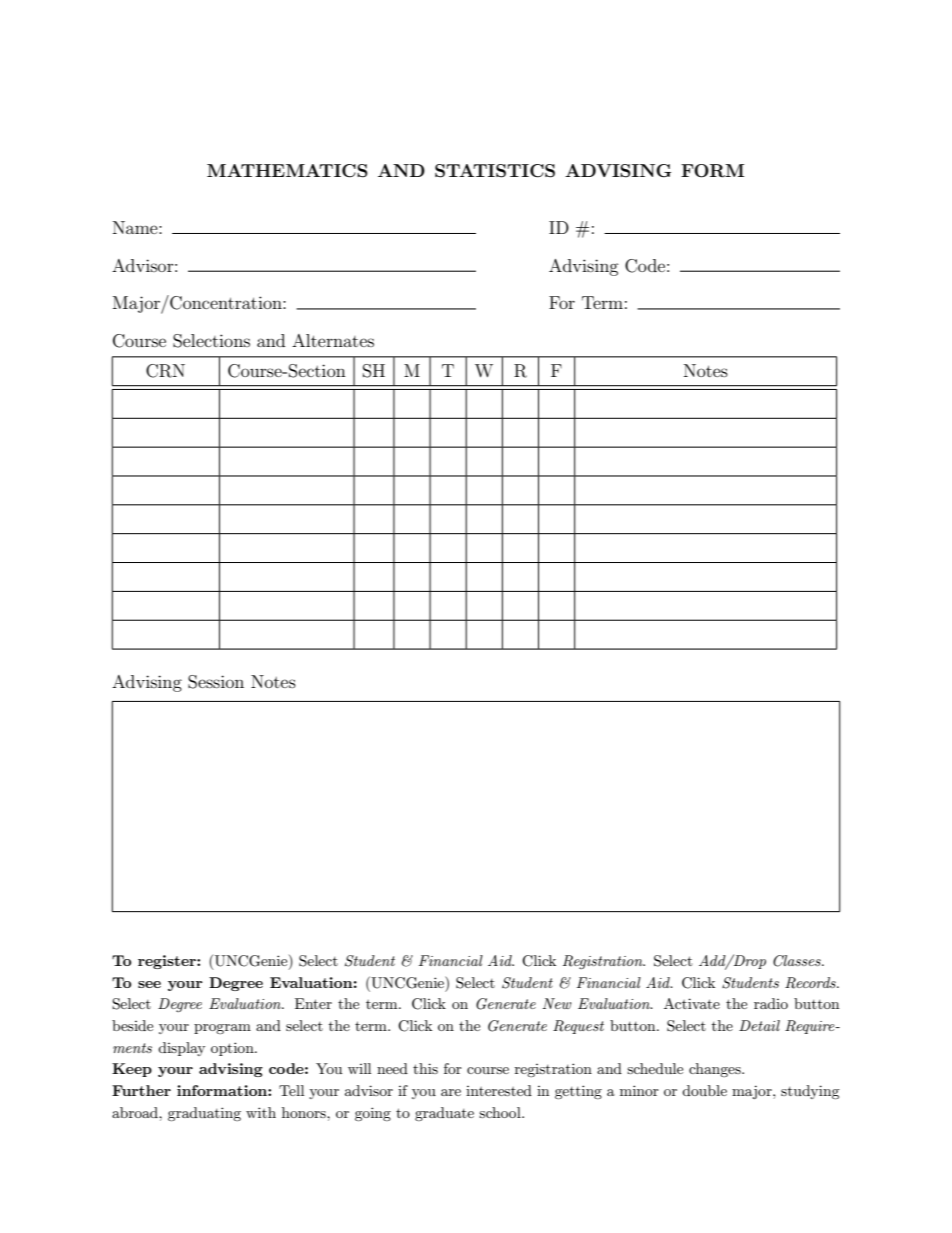  Describe the element at coordinates (771, 1003) in the image. I see `radio` at that location.
